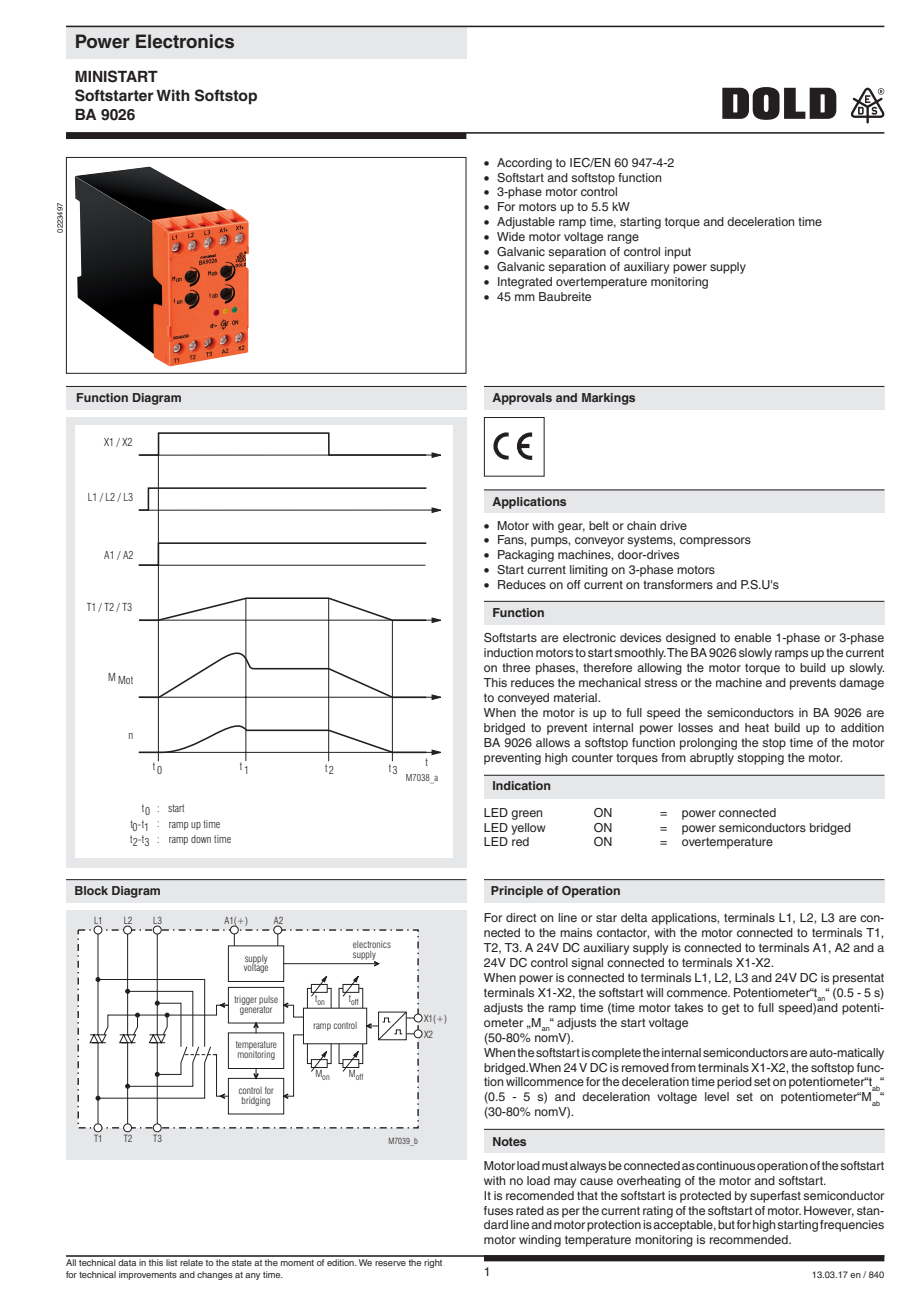 The image size is (924, 1308). What do you see at coordinates (511, 236) in the screenshot?
I see `Wide` at bounding box center [511, 236].
